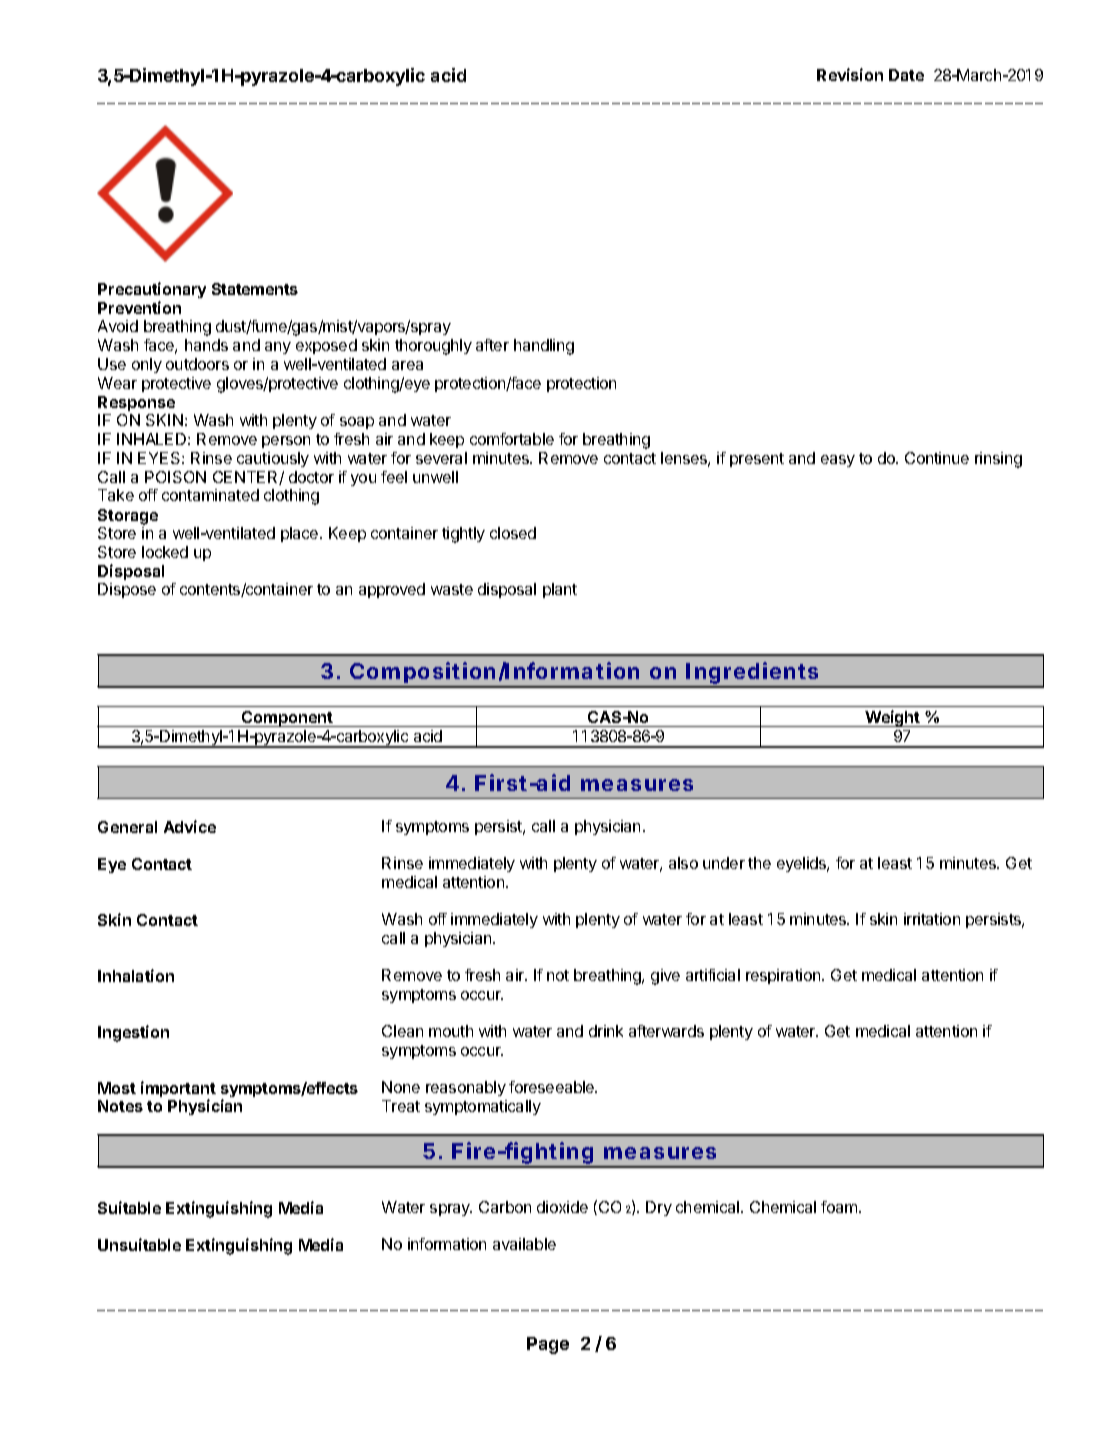 The width and height of the screenshot is (1111, 1438). What do you see at coordinates (784, 976) in the screenshot?
I see `respiration` at bounding box center [784, 976].
